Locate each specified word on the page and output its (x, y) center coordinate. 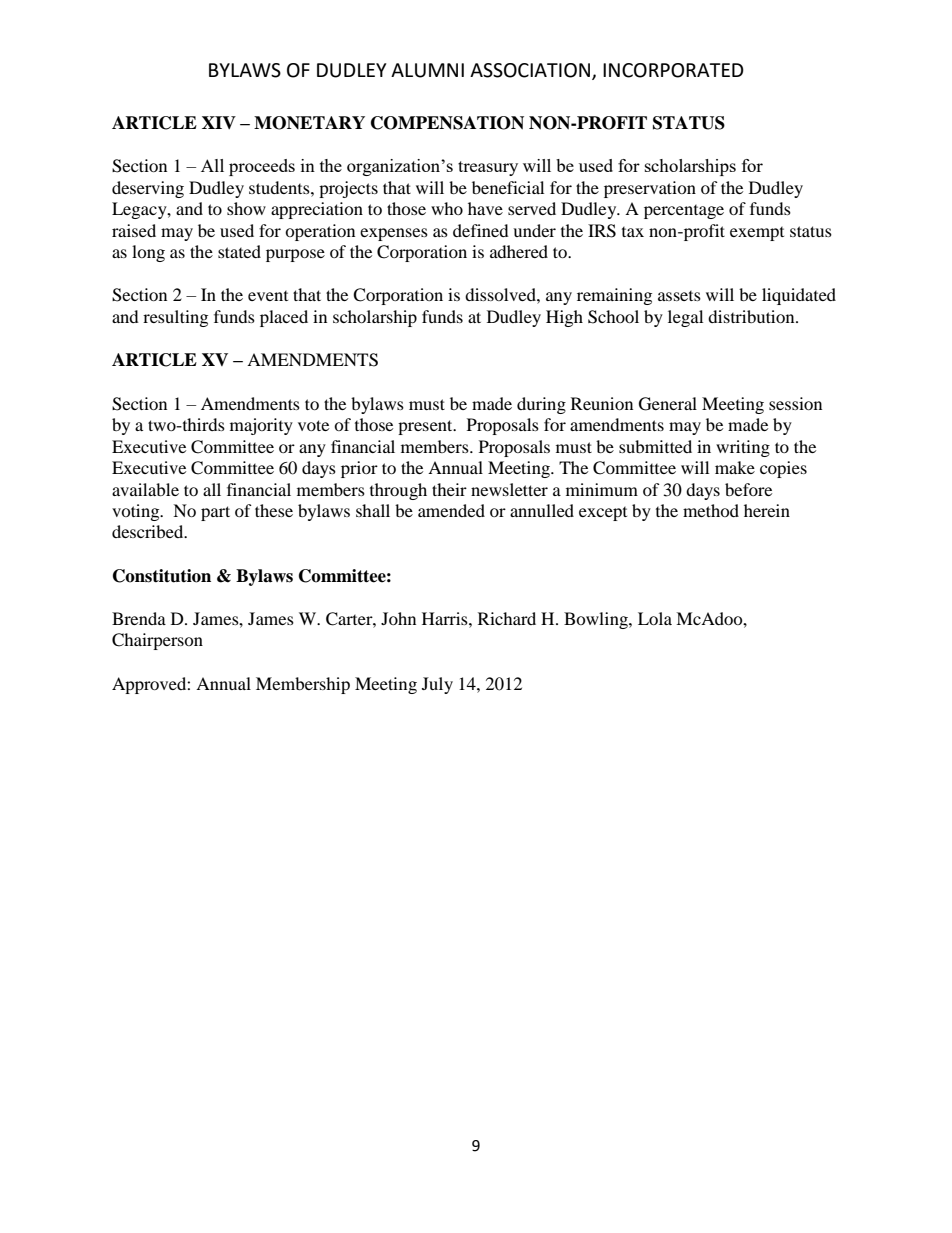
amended (451, 510)
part (215, 513)
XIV (219, 122)
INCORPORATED (673, 70)
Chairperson (157, 641)
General (668, 404)
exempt (757, 234)
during (541, 405)
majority (261, 426)
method (711, 510)
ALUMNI (427, 70)
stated (239, 251)
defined (481, 230)
